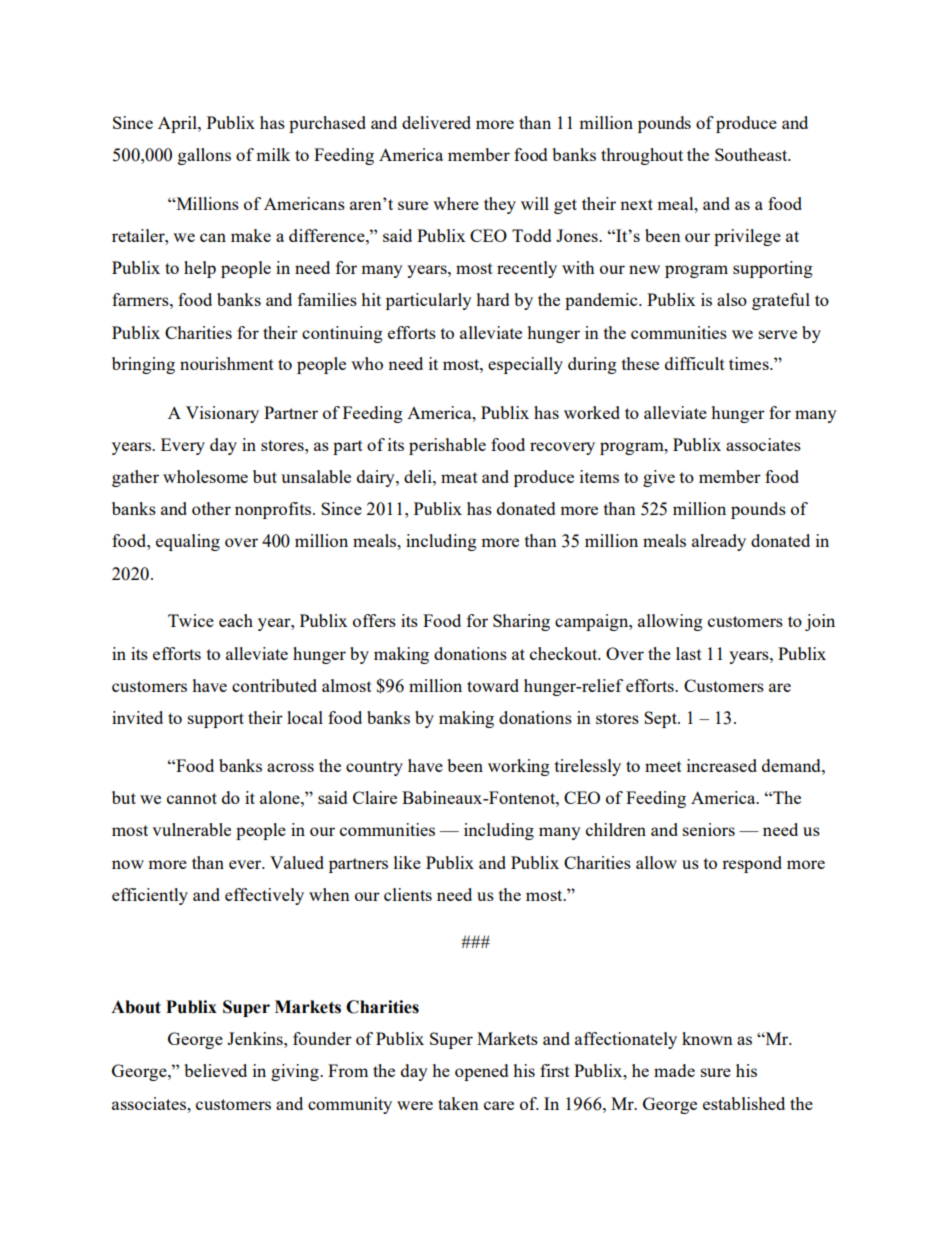 The height and width of the image is (1233, 952). I want to click on gallons, so click(204, 156).
